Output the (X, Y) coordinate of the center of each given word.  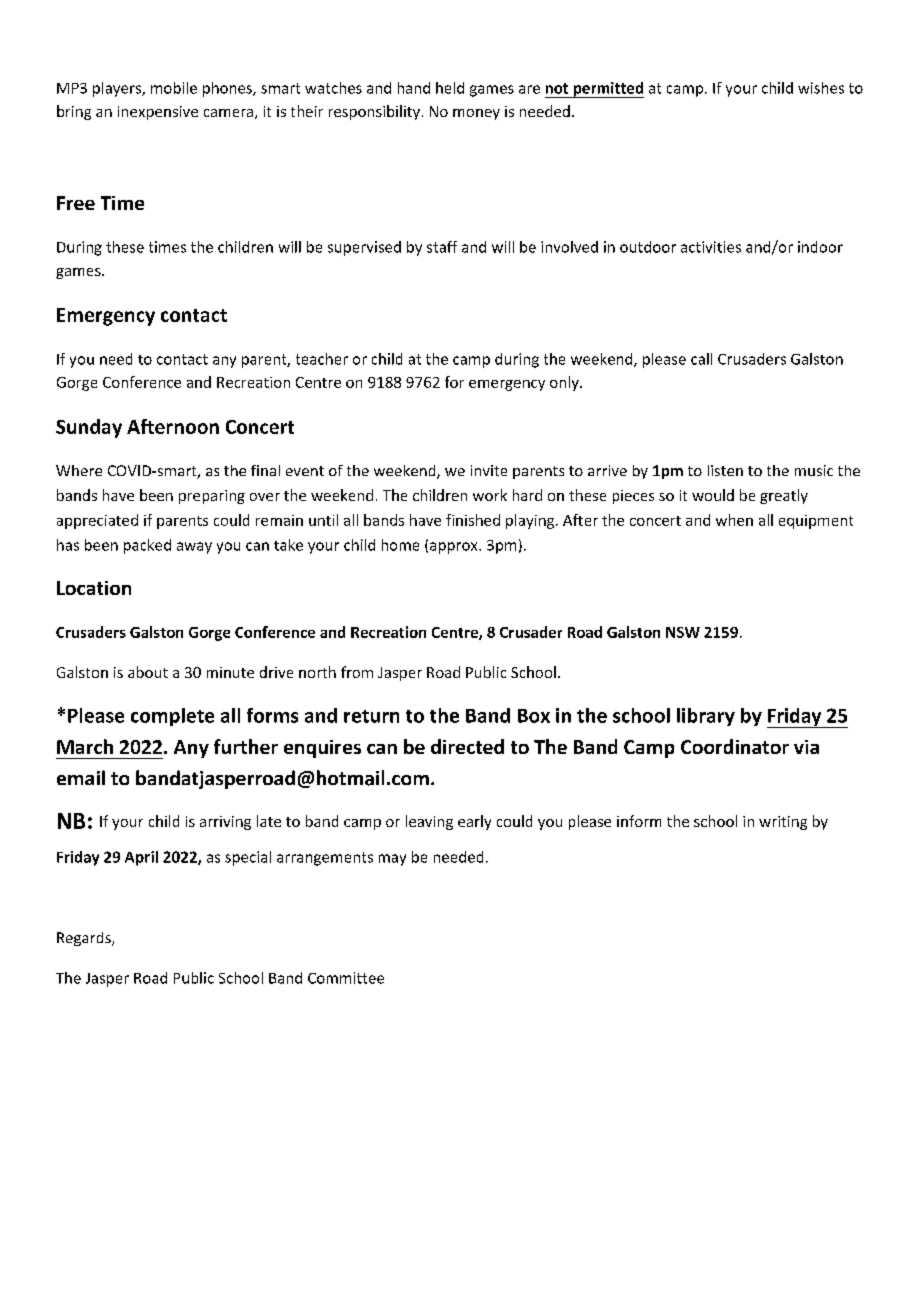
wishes (821, 88)
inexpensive (158, 113)
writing (783, 823)
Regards (85, 939)
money (476, 114)
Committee (346, 978)
